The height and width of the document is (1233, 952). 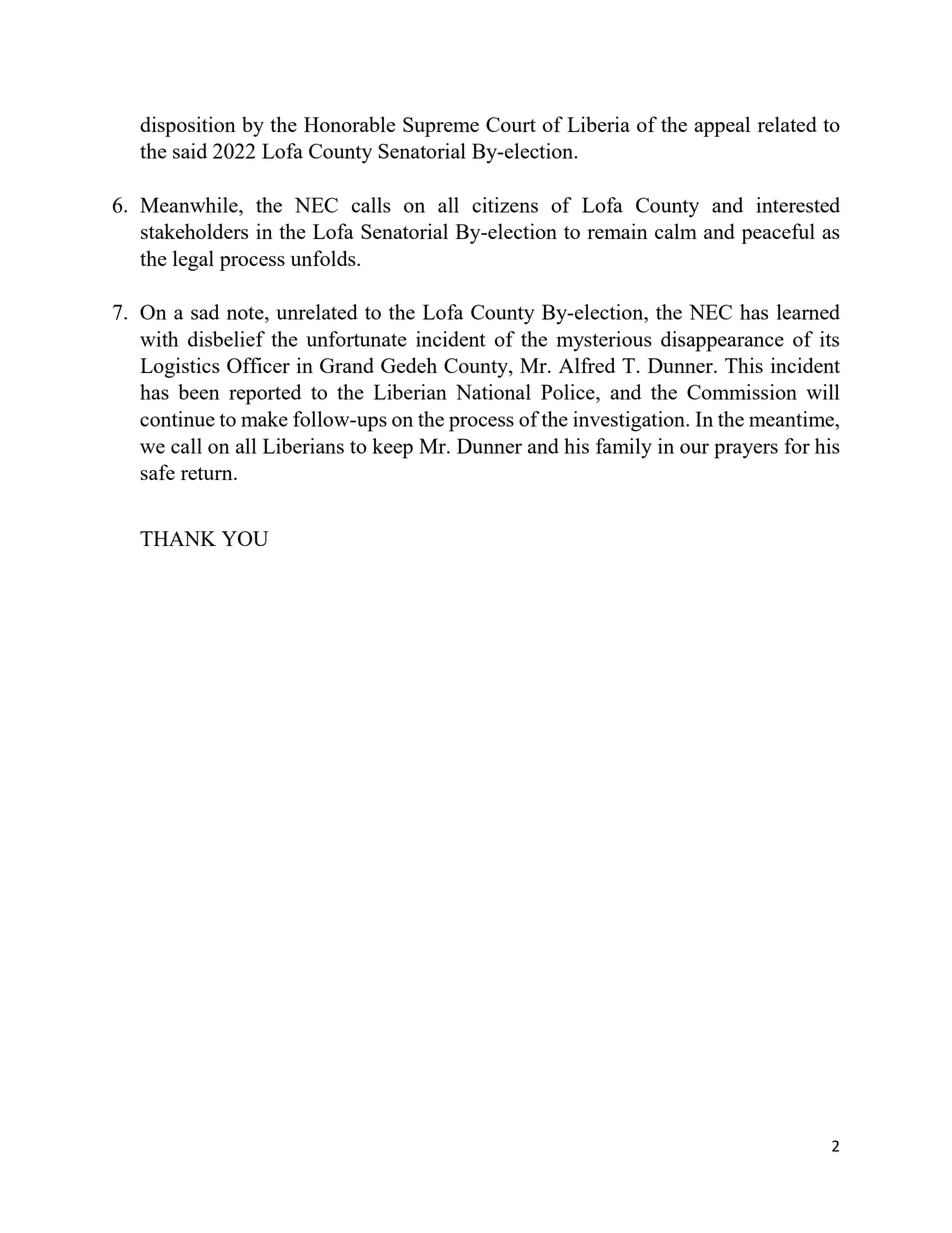 What do you see at coordinates (188, 126) in the document?
I see `disposition` at bounding box center [188, 126].
